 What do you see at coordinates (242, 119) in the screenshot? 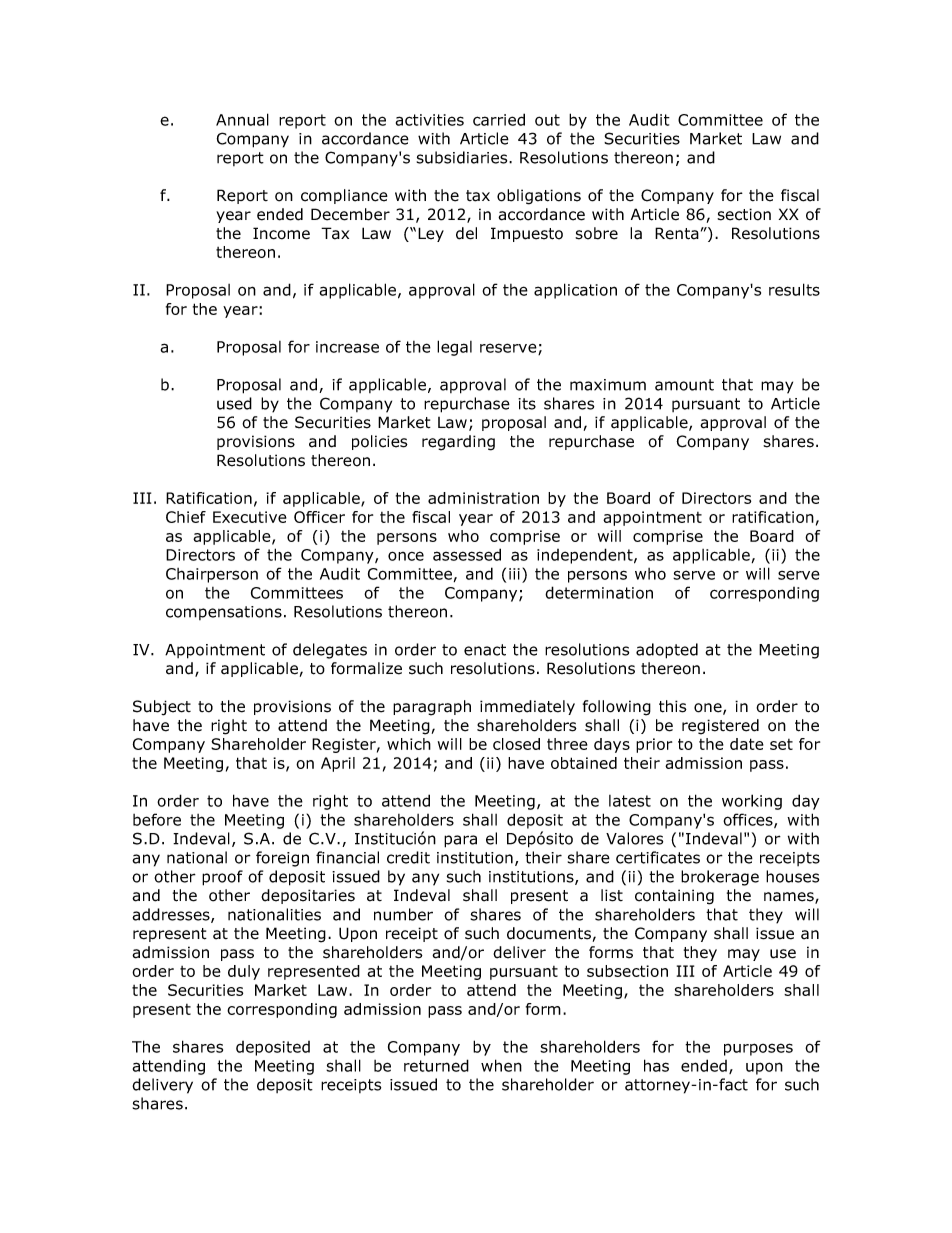
I see `Annual` at bounding box center [242, 119].
